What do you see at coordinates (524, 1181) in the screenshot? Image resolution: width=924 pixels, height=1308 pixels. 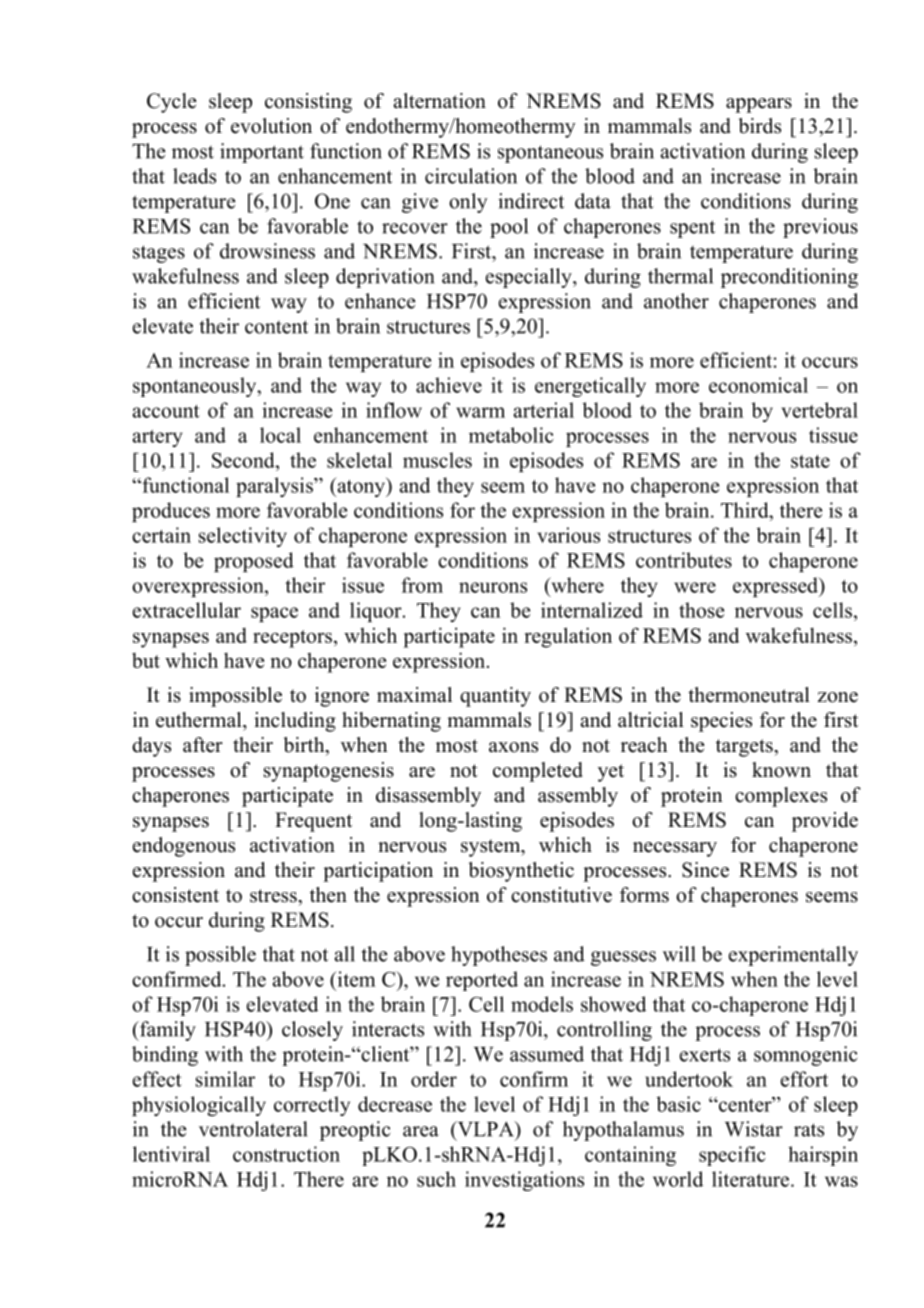 I see `investigations` at bounding box center [524, 1181].
